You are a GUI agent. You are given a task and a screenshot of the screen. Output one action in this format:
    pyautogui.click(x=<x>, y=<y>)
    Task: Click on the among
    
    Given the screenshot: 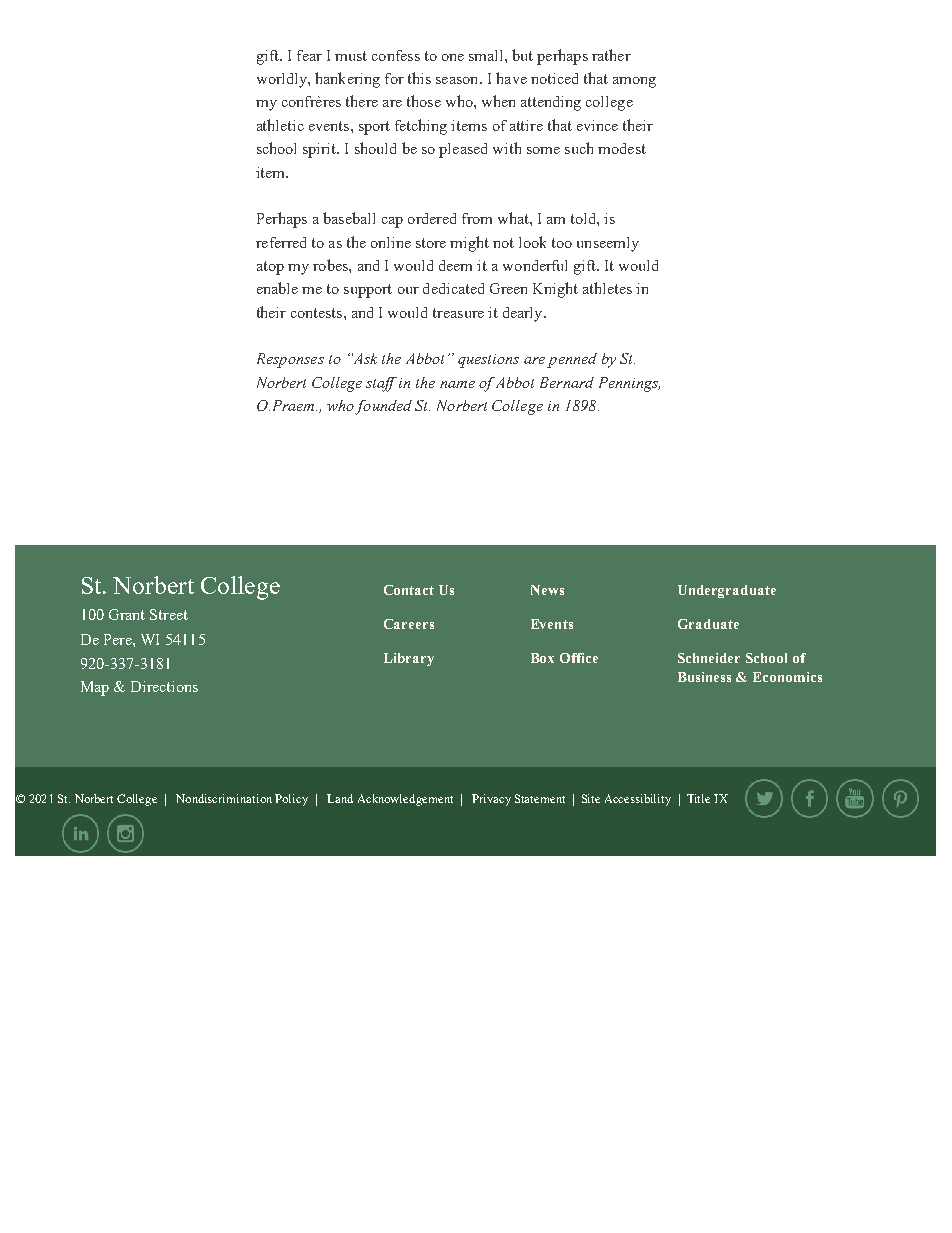 What is the action you would take?
    pyautogui.click(x=634, y=82)
